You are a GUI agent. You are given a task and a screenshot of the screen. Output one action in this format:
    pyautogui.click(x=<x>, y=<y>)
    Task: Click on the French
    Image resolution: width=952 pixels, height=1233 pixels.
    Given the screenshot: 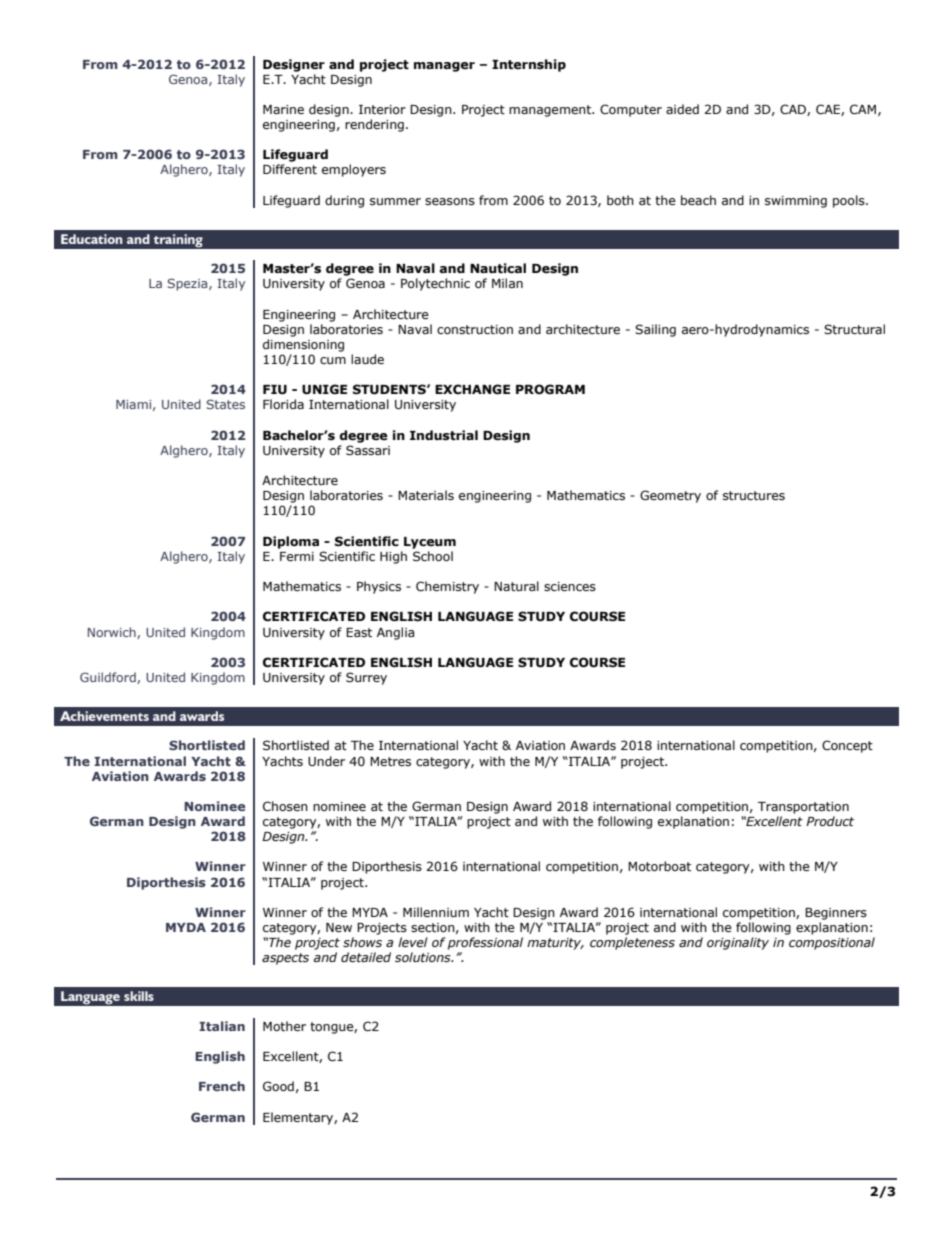 What is the action you would take?
    pyautogui.click(x=222, y=1086)
